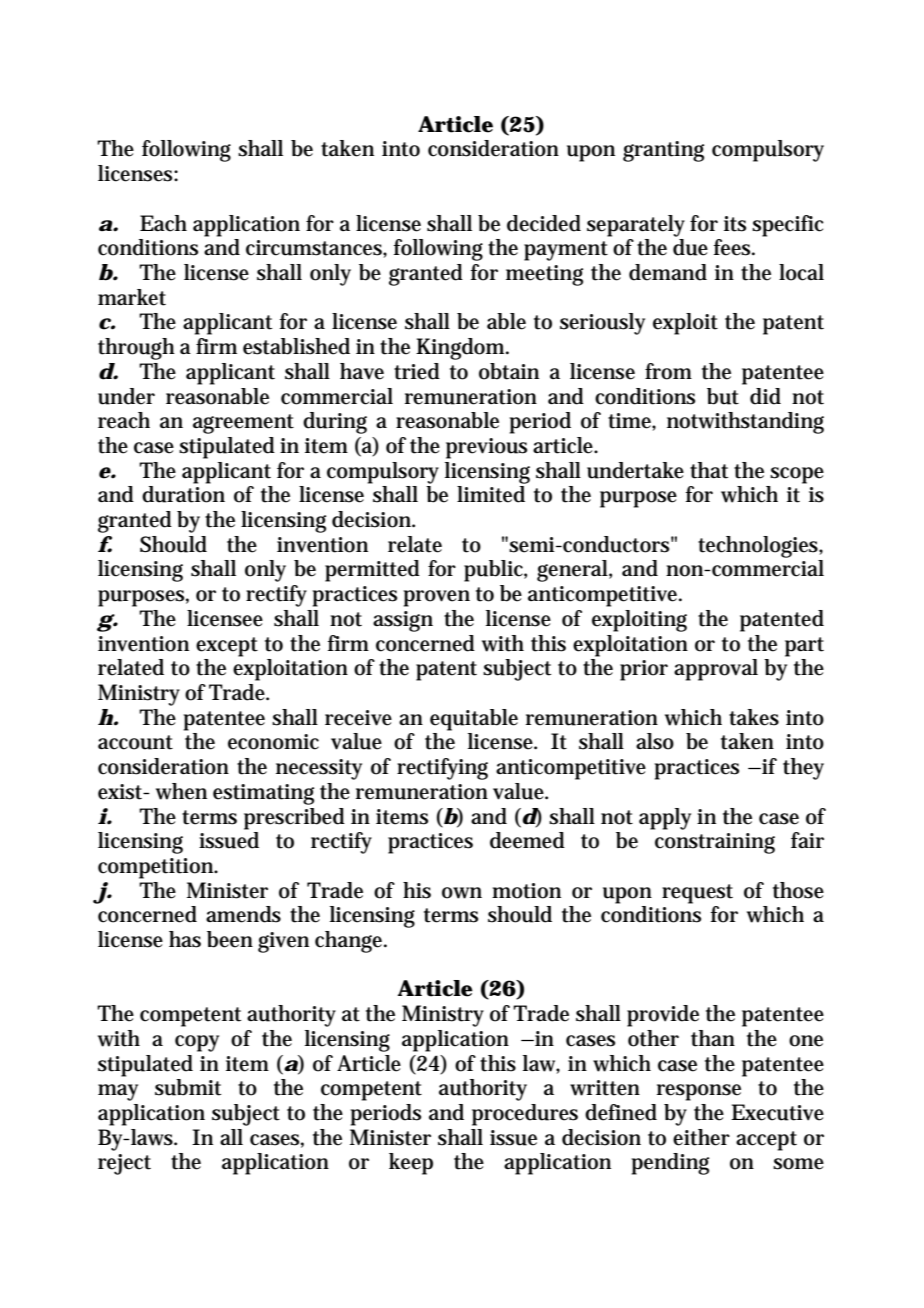  Describe the element at coordinates (183, 494) in the page. I see `duration` at that location.
